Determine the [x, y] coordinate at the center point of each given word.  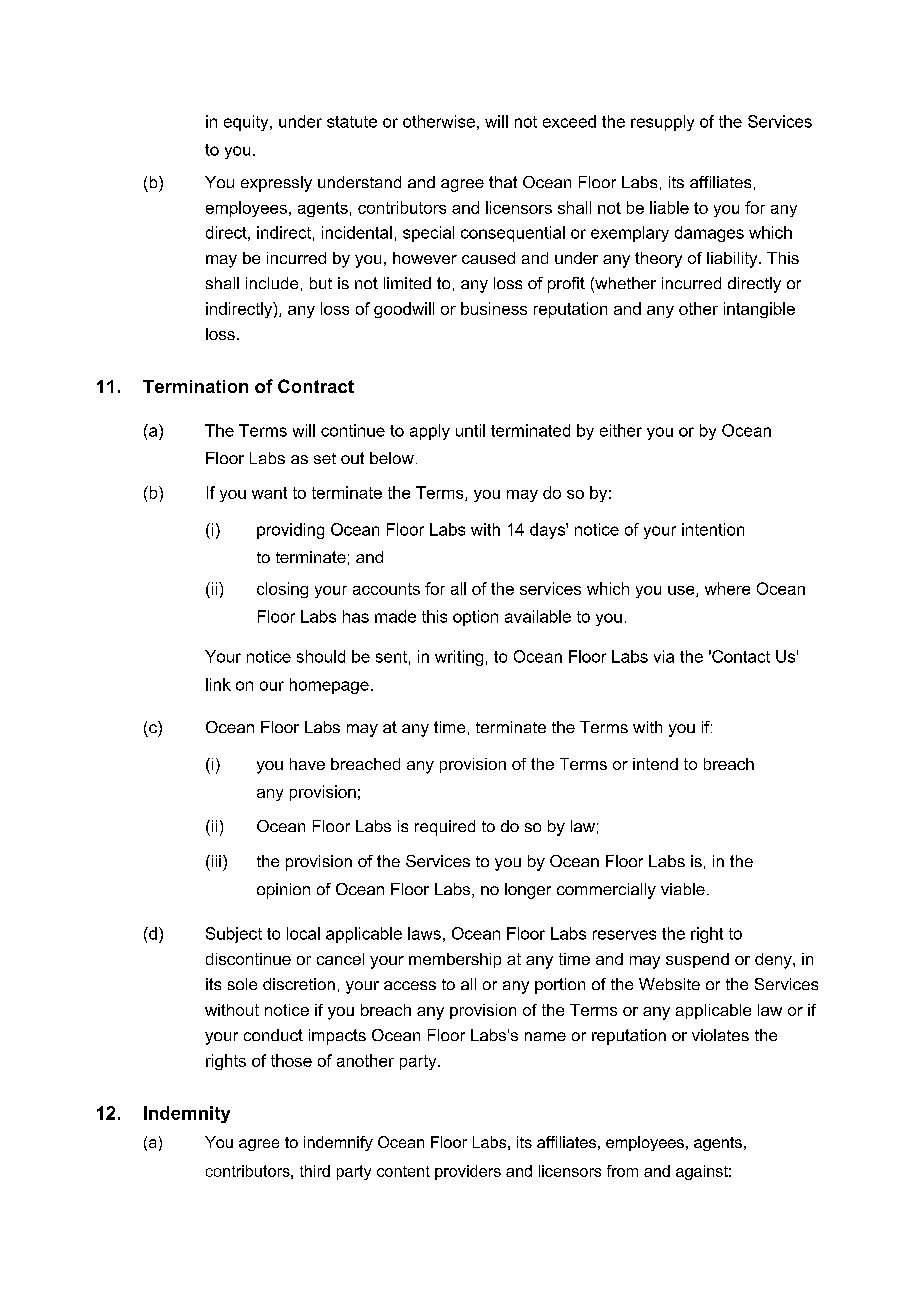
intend [655, 764]
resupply [662, 123]
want [269, 493]
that [503, 182]
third [315, 1171]
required [445, 828]
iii [215, 861]
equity [247, 123]
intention [713, 529]
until [470, 430]
